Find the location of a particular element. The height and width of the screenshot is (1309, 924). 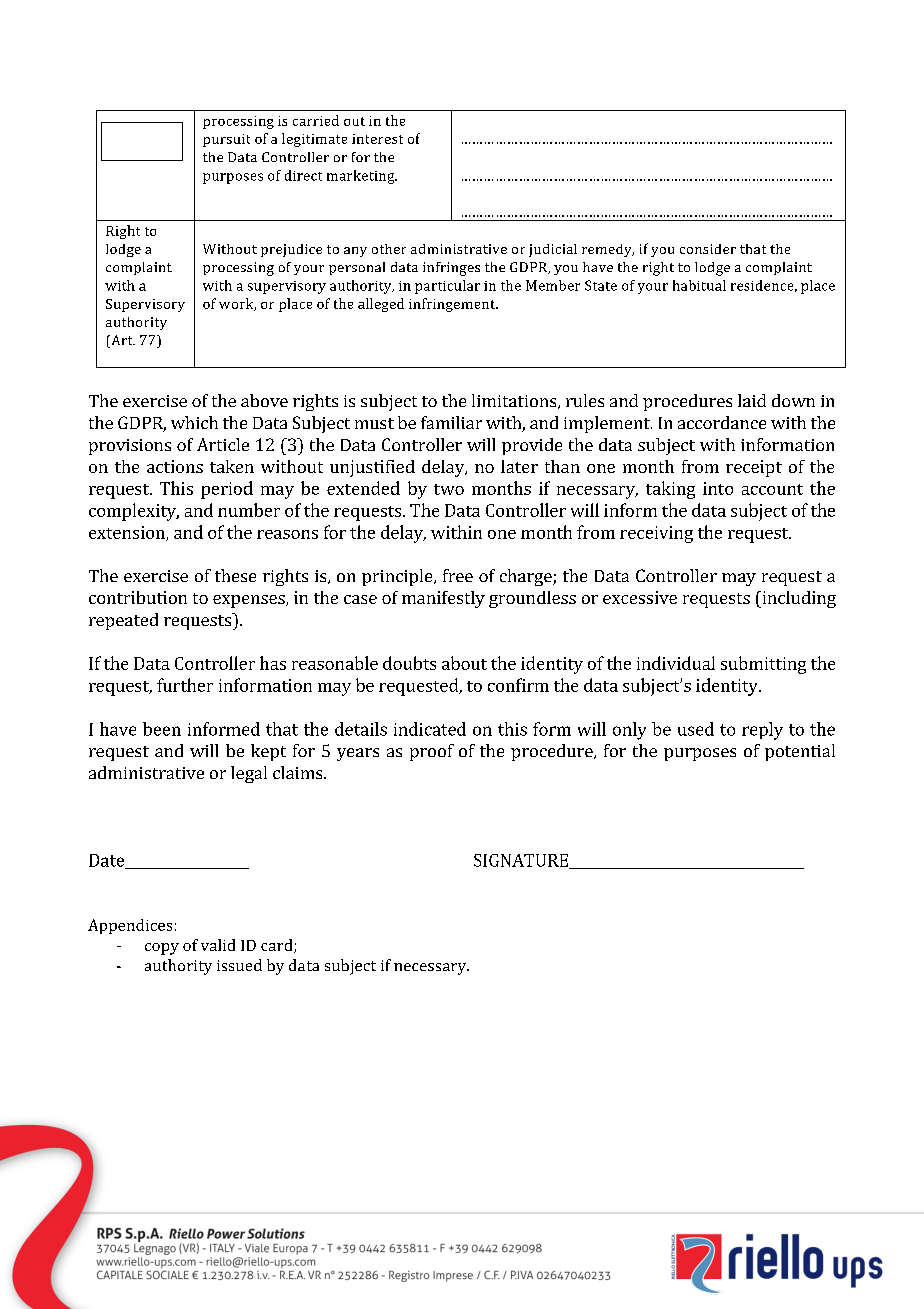

further is located at coordinates (185, 685).
